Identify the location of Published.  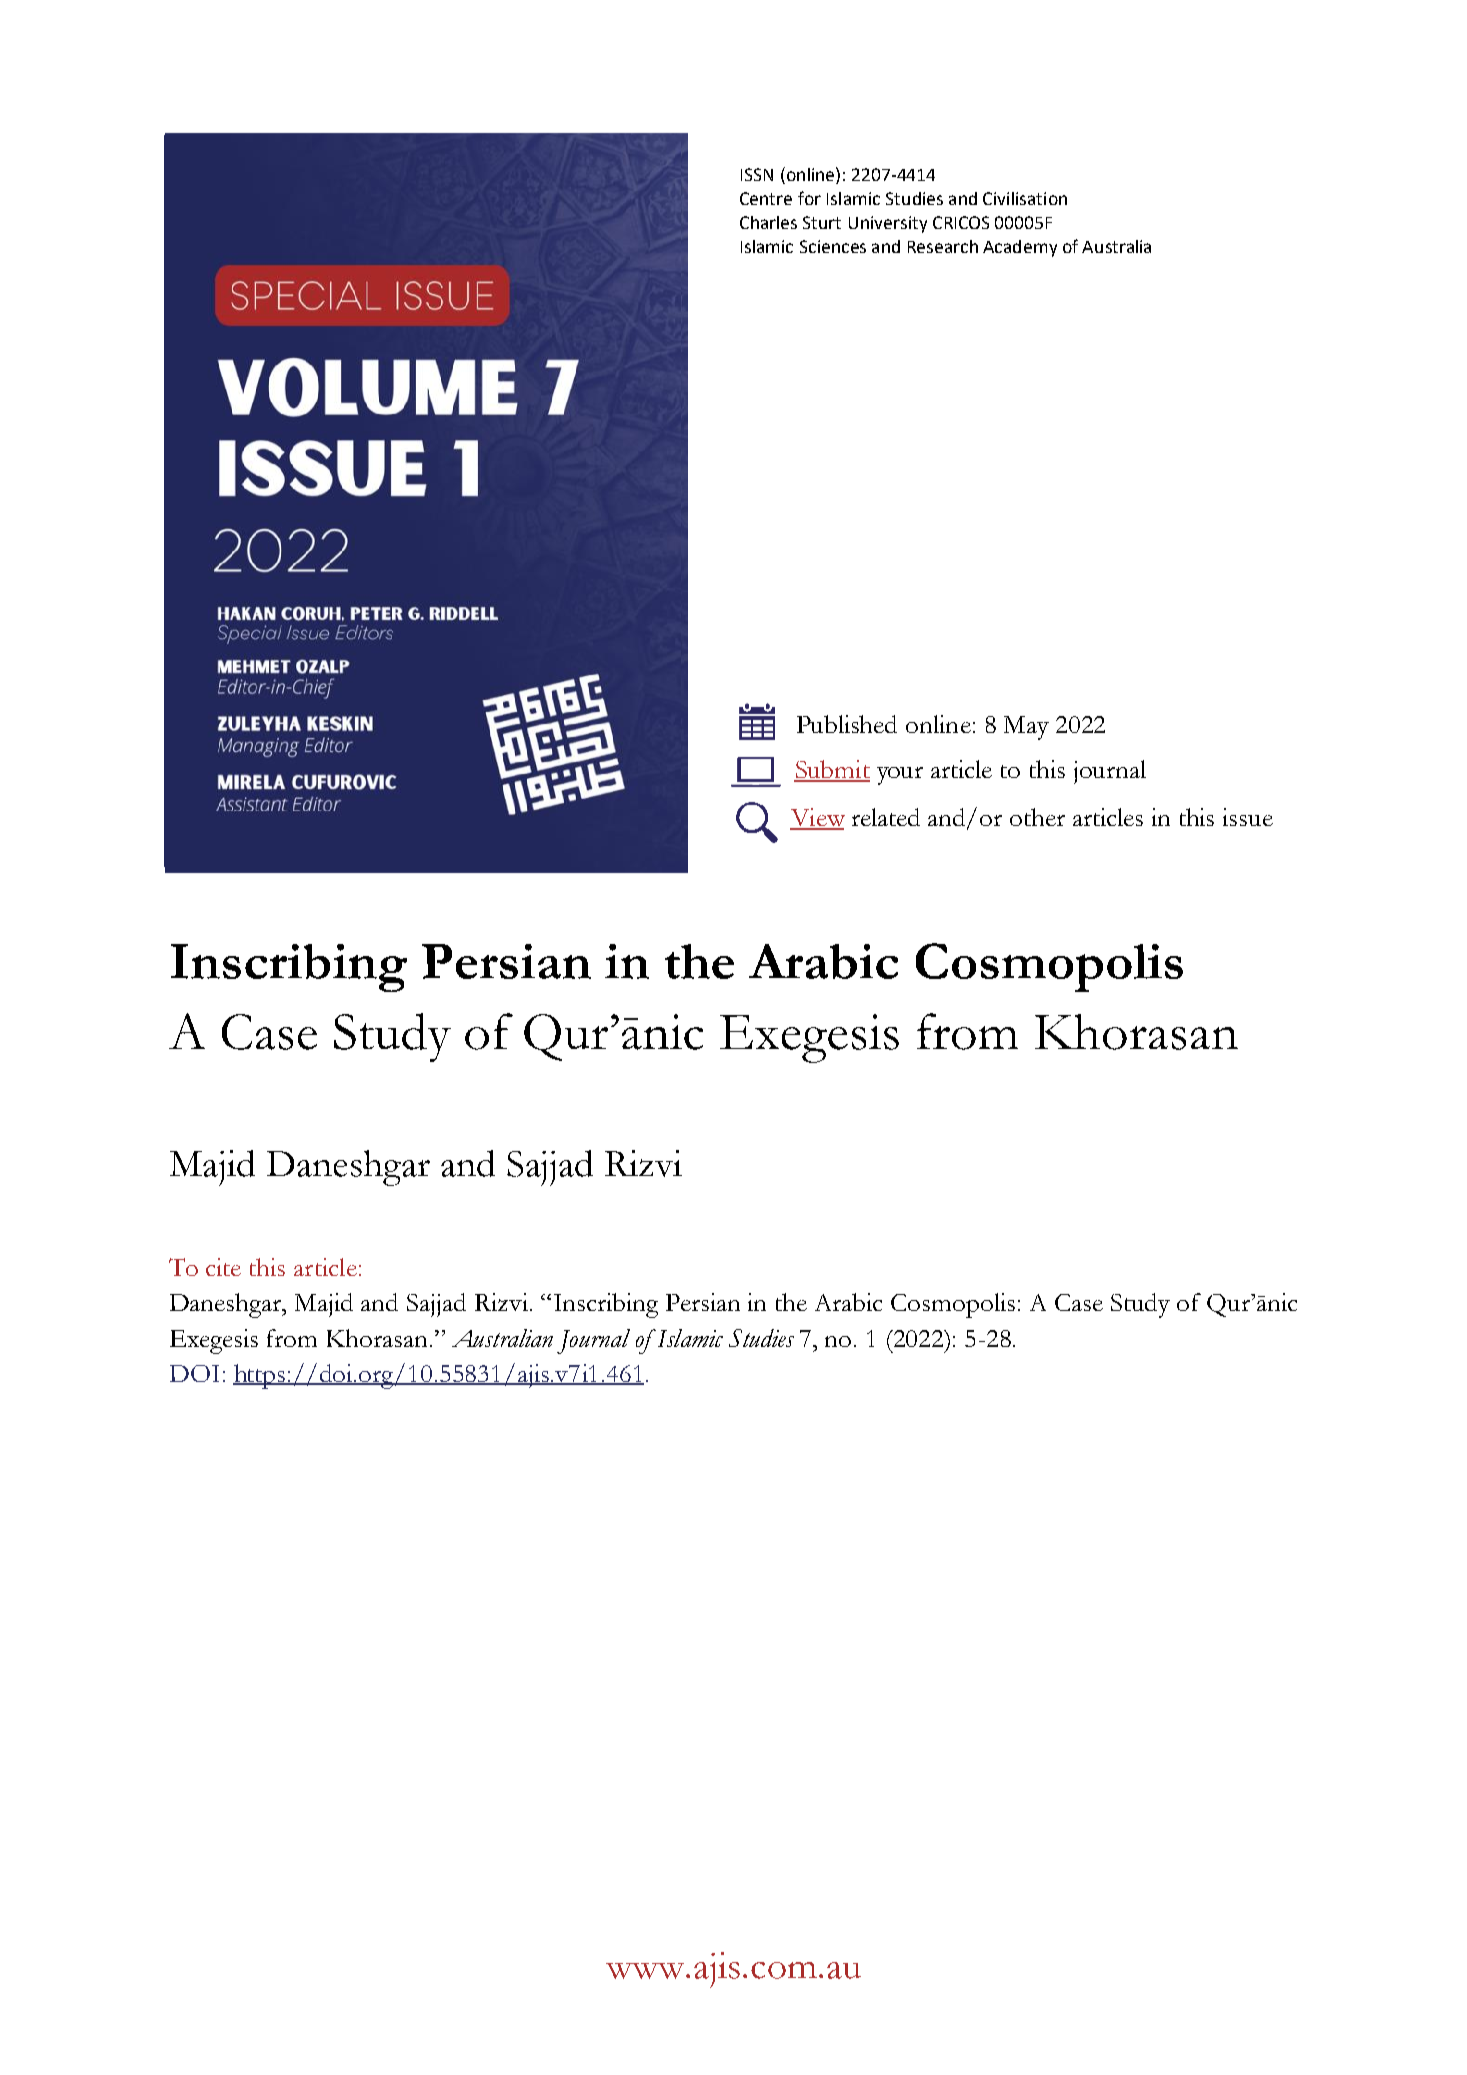
(847, 724).
